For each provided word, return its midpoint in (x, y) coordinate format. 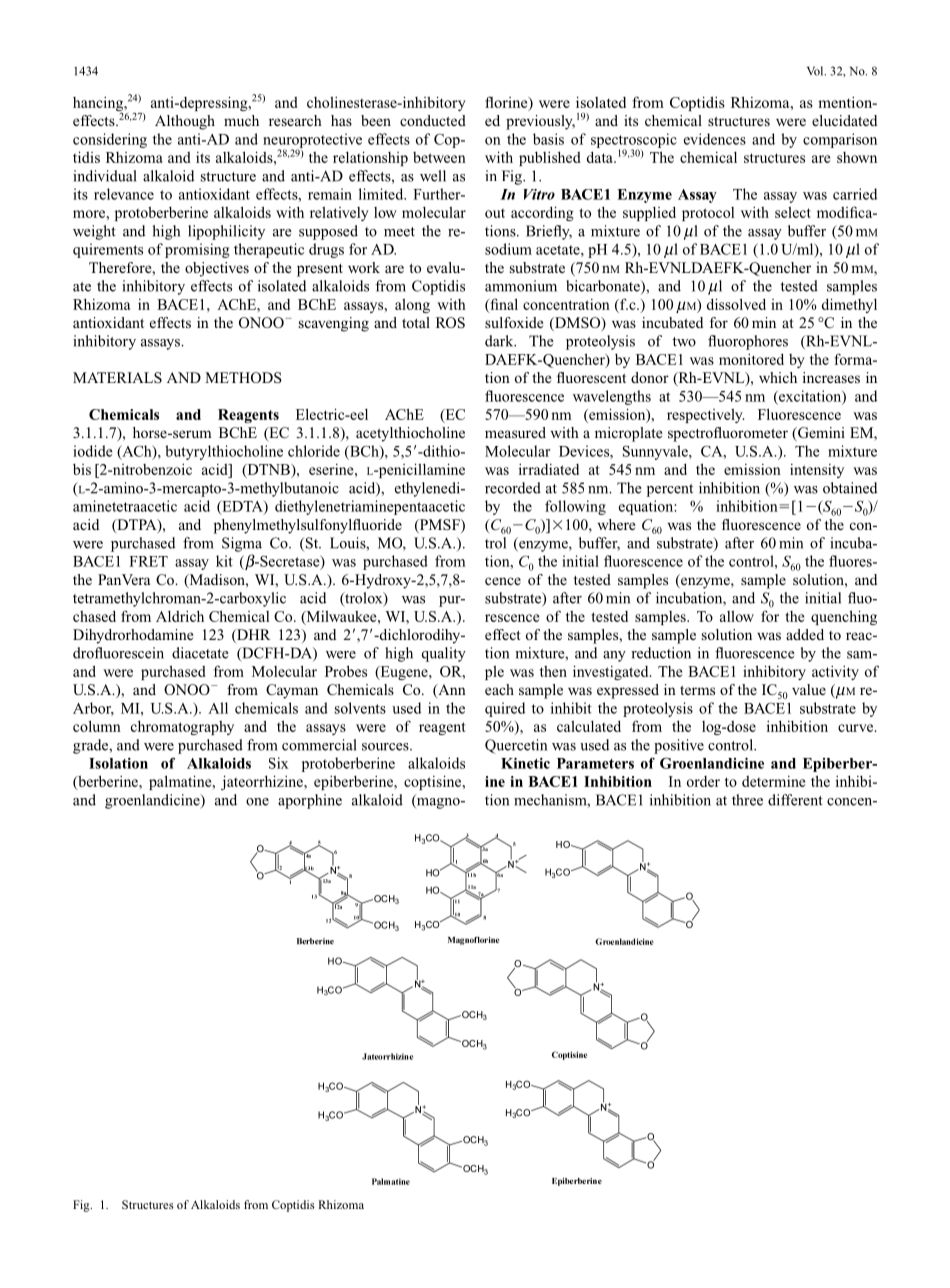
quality (444, 654)
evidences (715, 139)
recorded (513, 488)
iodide (93, 451)
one (257, 802)
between (439, 157)
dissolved (736, 304)
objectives (217, 269)
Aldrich (180, 616)
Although (185, 122)
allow (737, 616)
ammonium (521, 286)
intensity (817, 471)
